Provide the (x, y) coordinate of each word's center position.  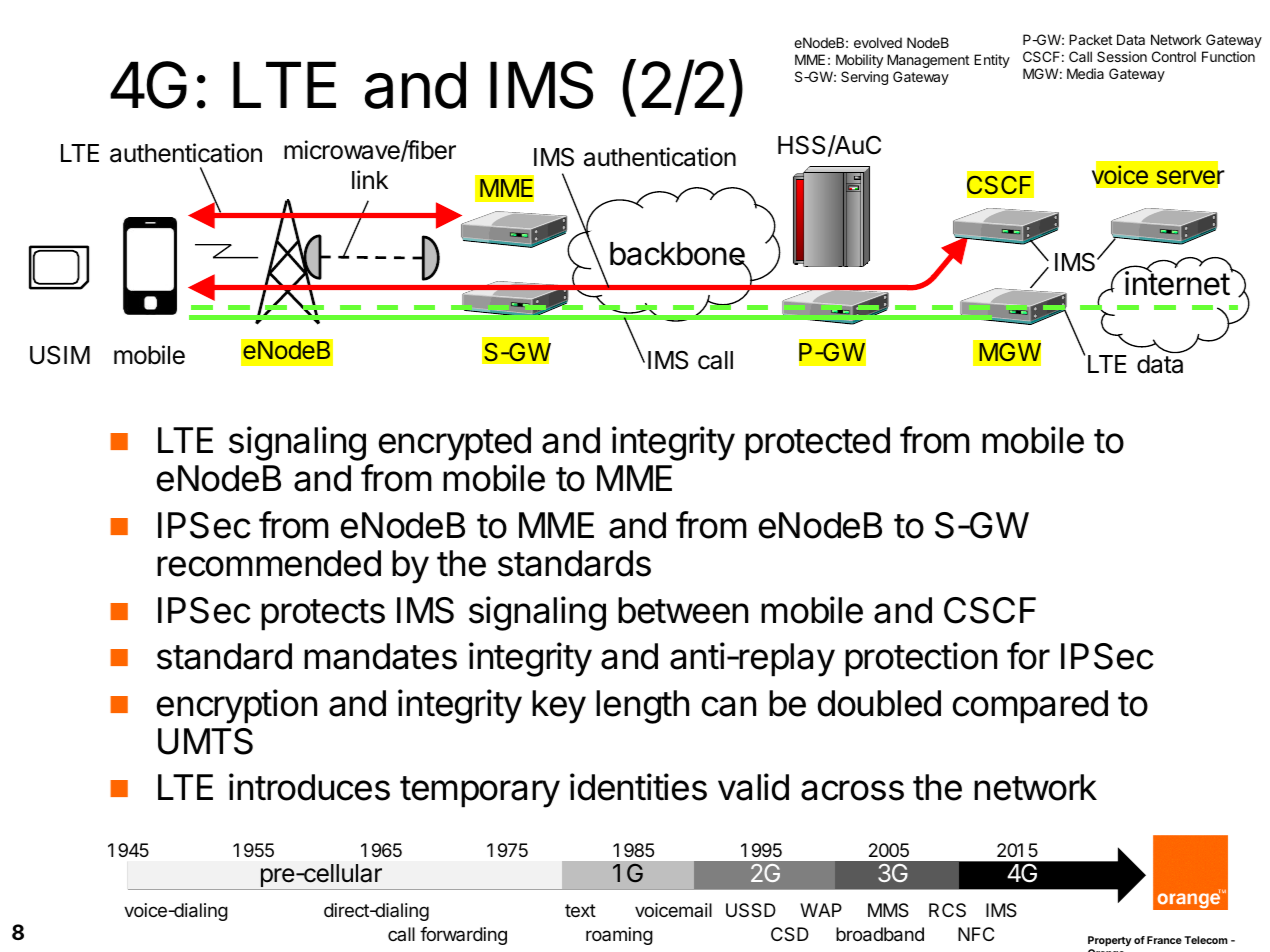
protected (817, 444)
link (370, 179)
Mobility (859, 61)
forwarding (463, 936)
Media (1085, 73)
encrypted (455, 444)
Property (1110, 941)
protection (921, 659)
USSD (751, 910)
